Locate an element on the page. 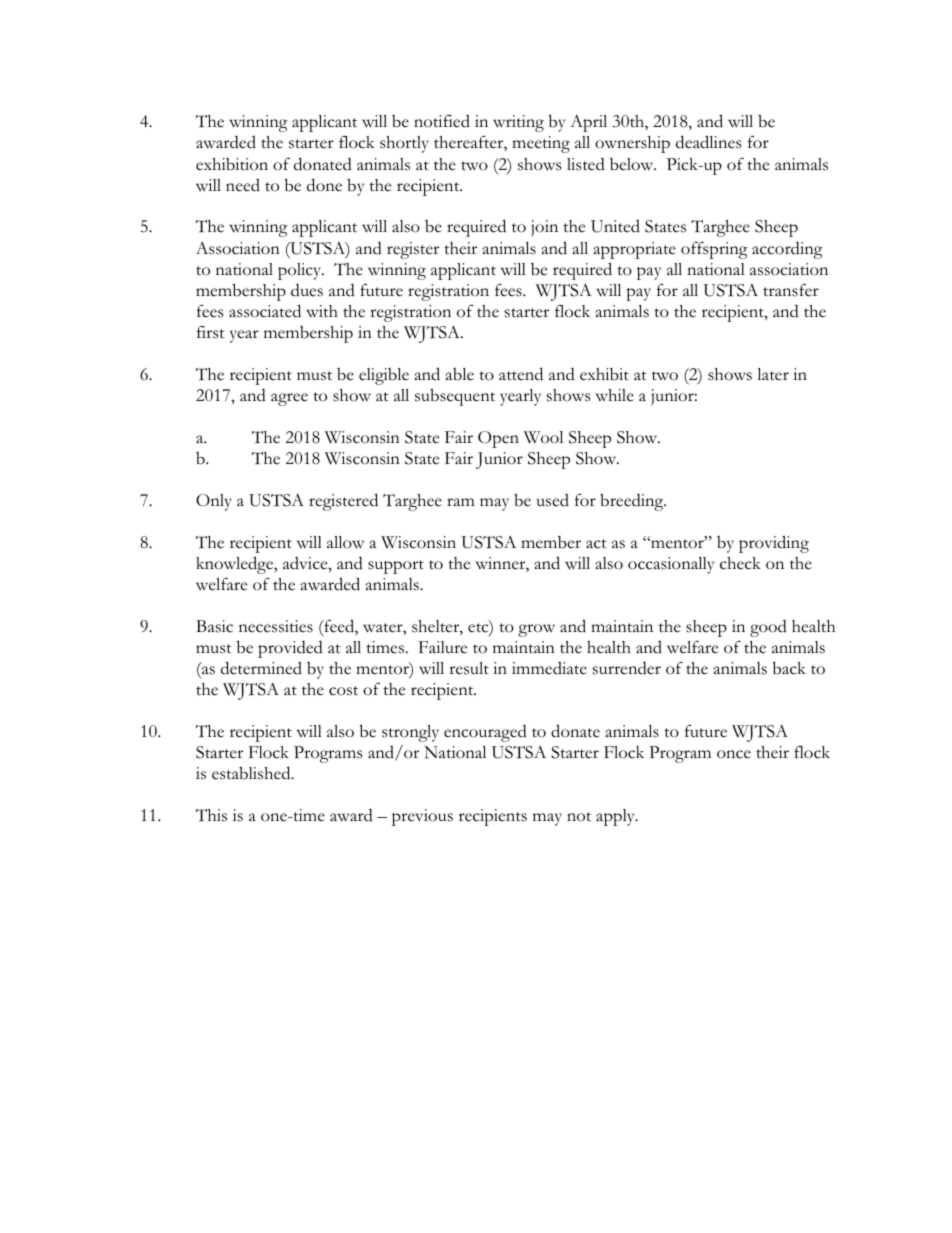  This is located at coordinates (211, 815).
